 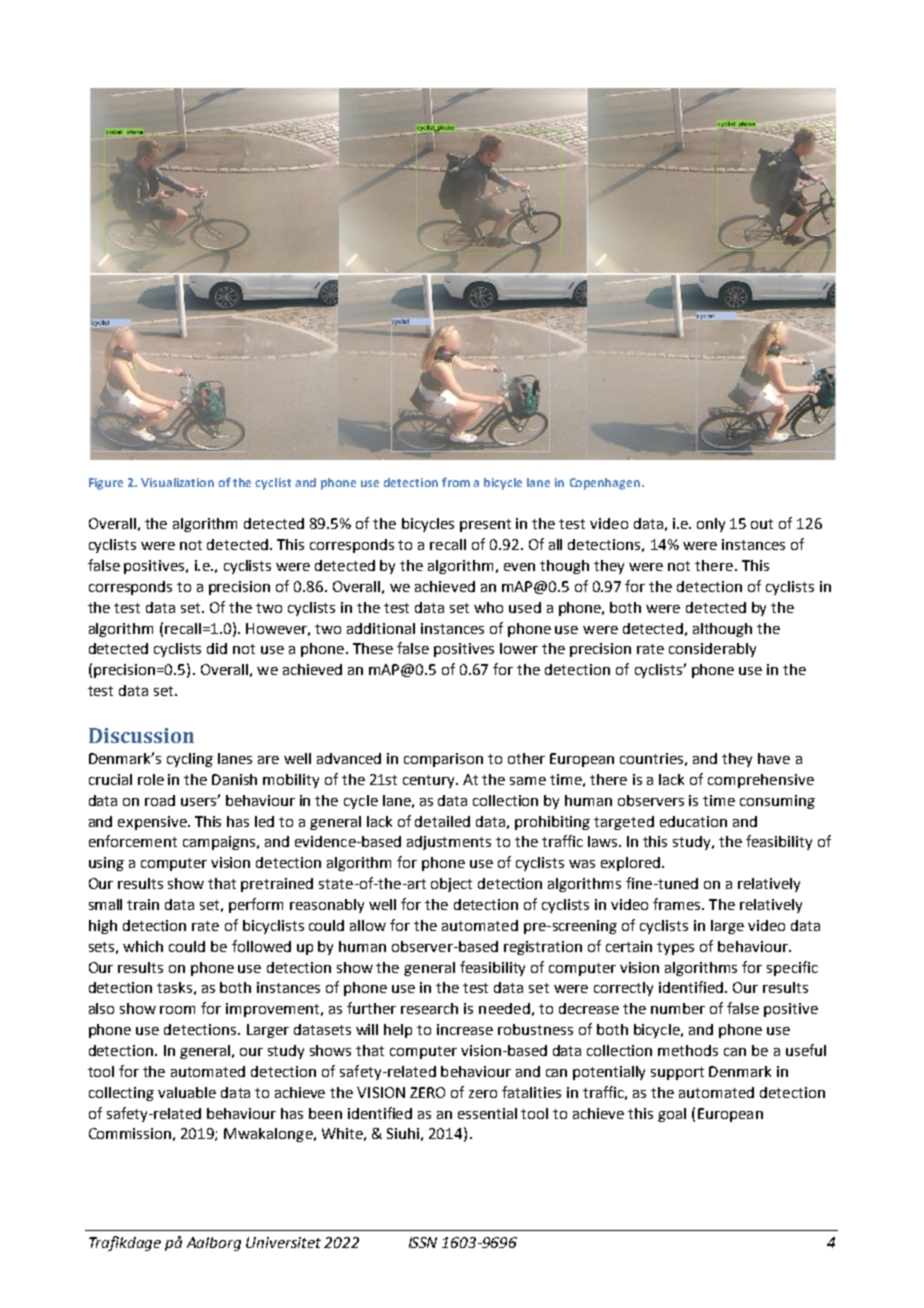 What do you see at coordinates (283, 1242) in the document?
I see `Universitet` at bounding box center [283, 1242].
